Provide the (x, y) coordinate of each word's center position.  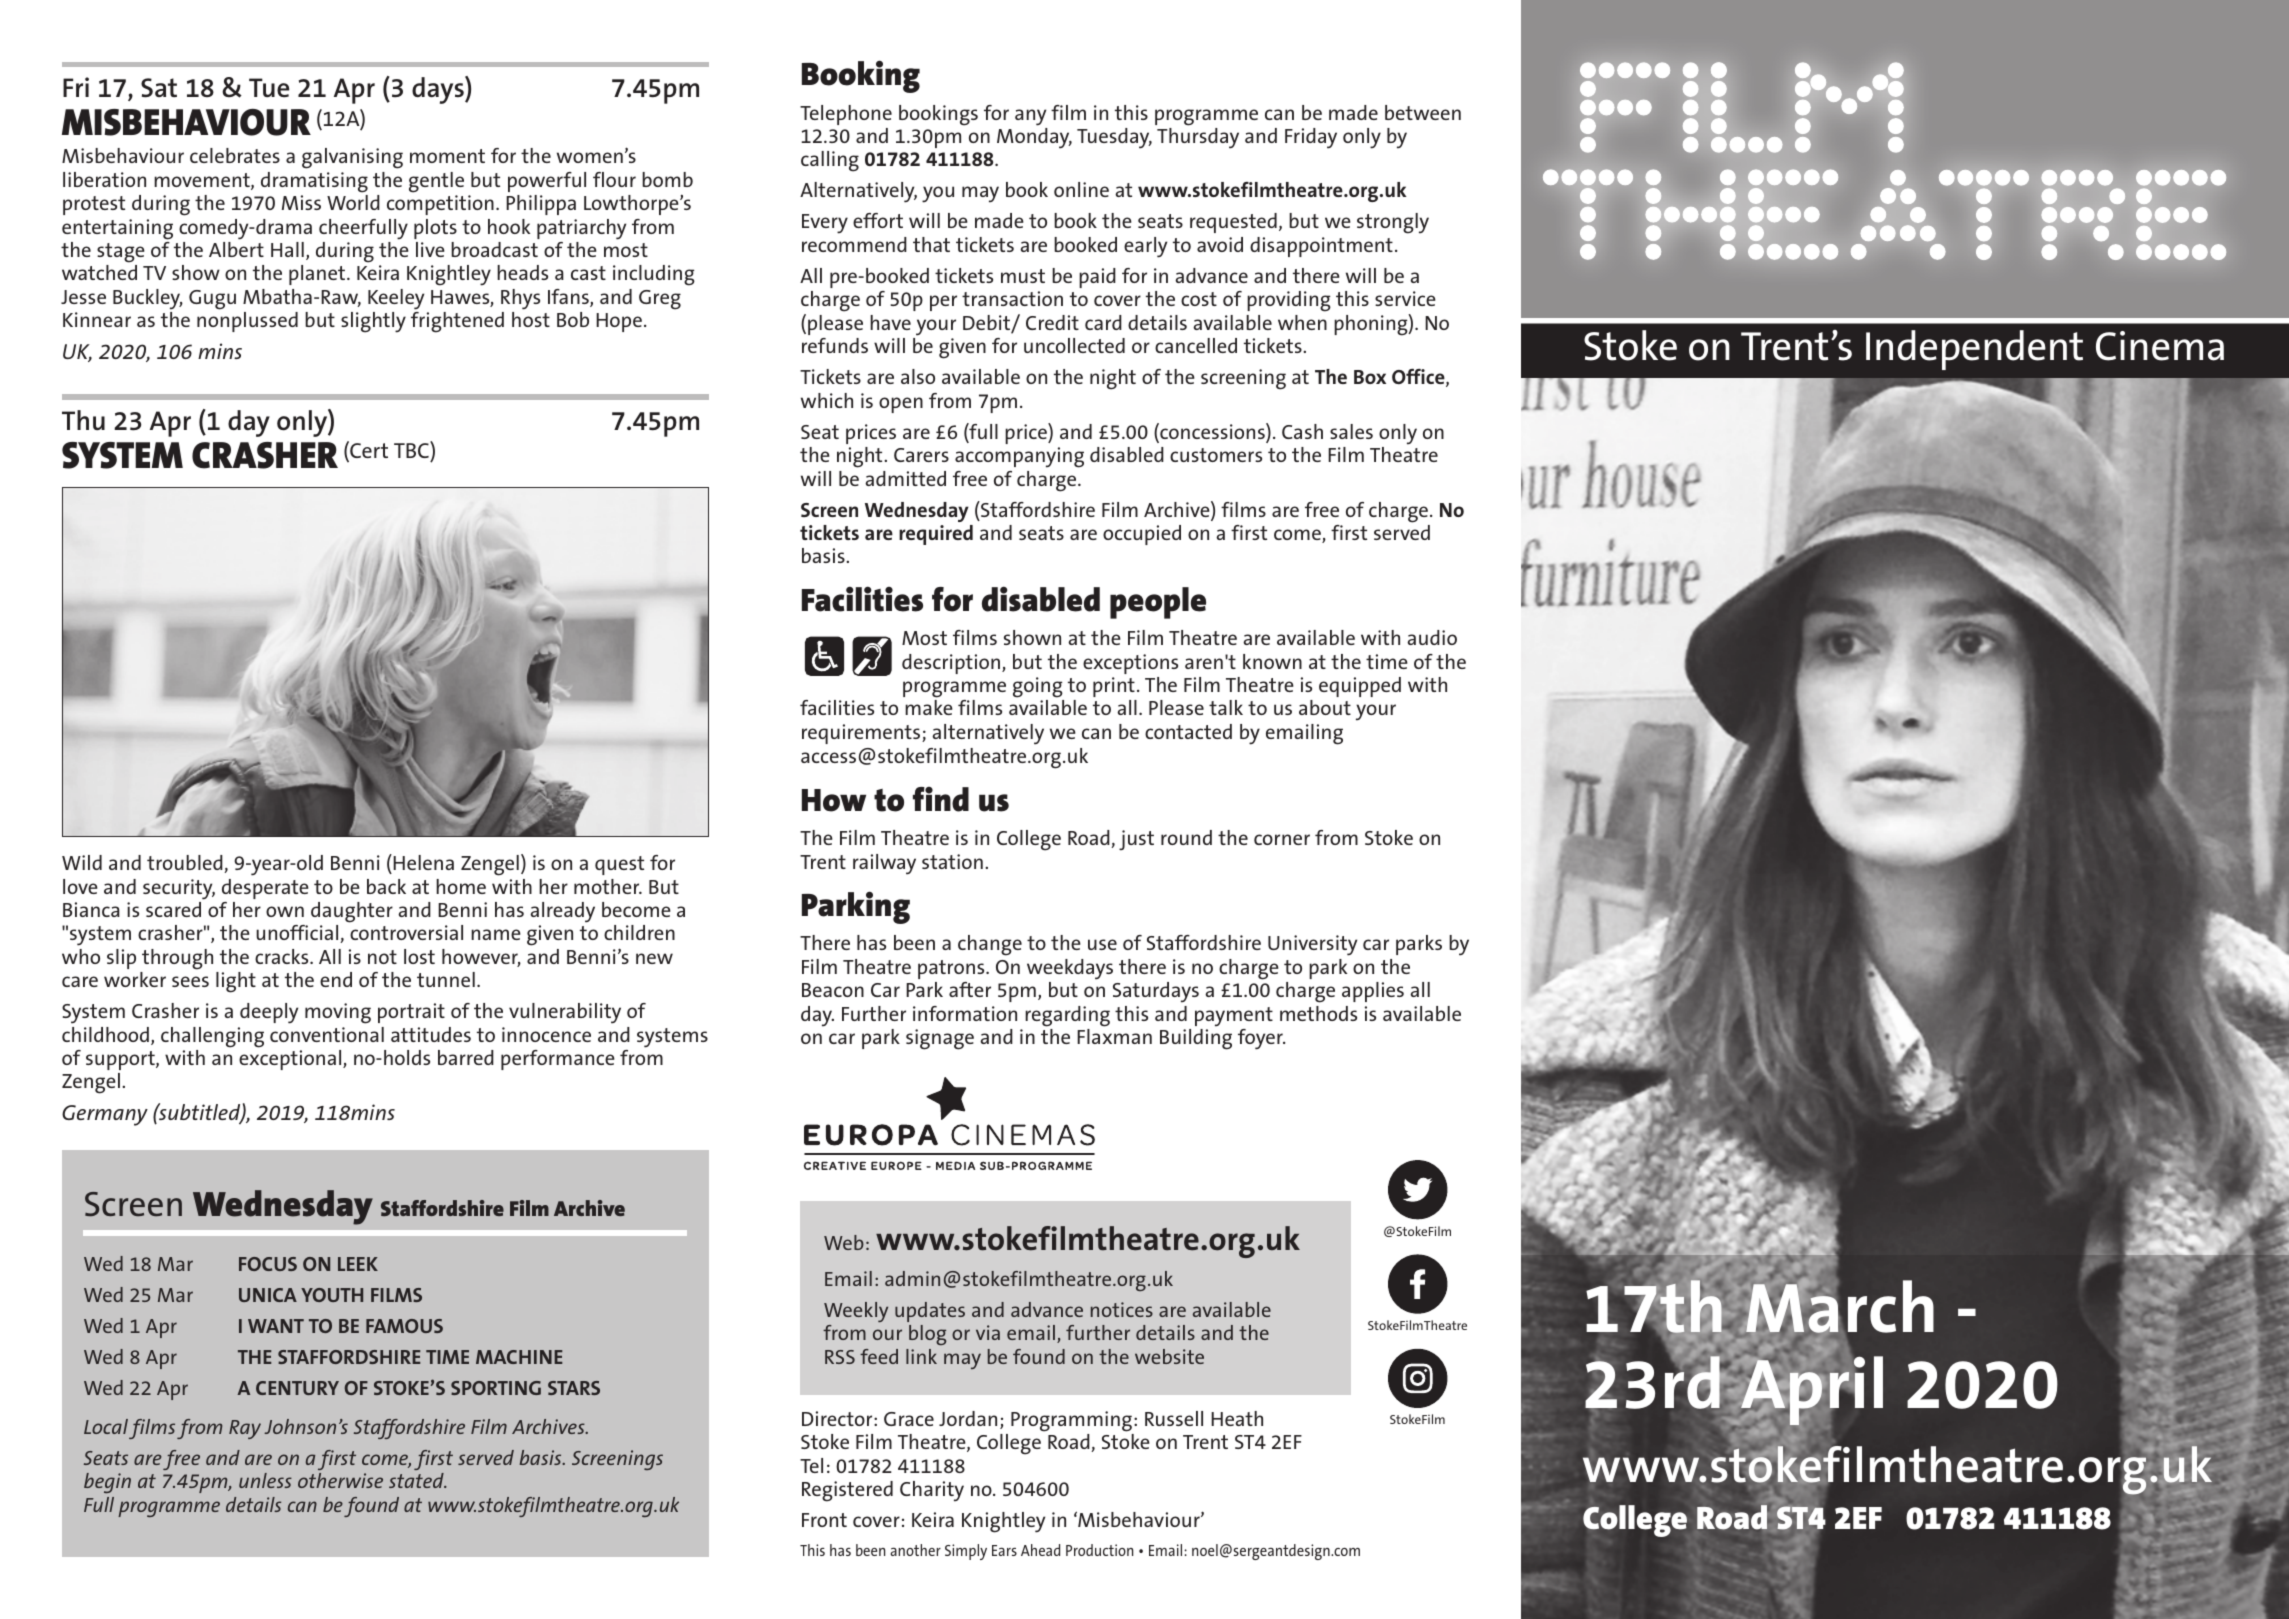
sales (1351, 431)
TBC (412, 449)
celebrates (235, 155)
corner (1282, 839)
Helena (422, 862)
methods (1318, 1013)
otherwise (340, 1480)
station (952, 861)
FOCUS (268, 1264)
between (1423, 112)
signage (940, 1039)
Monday (1034, 138)
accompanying (1019, 457)
